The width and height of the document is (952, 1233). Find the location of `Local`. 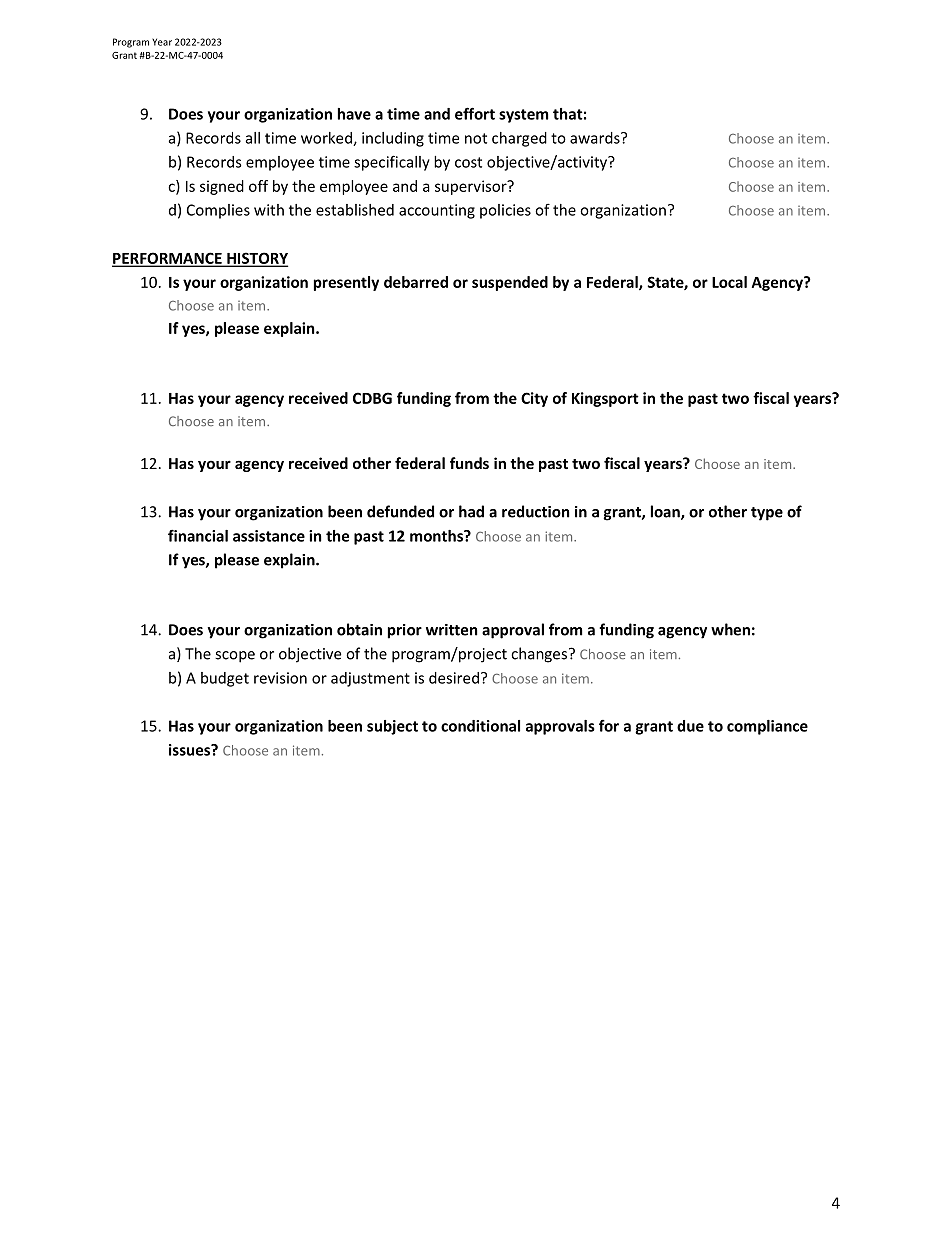

Local is located at coordinates (729, 282).
